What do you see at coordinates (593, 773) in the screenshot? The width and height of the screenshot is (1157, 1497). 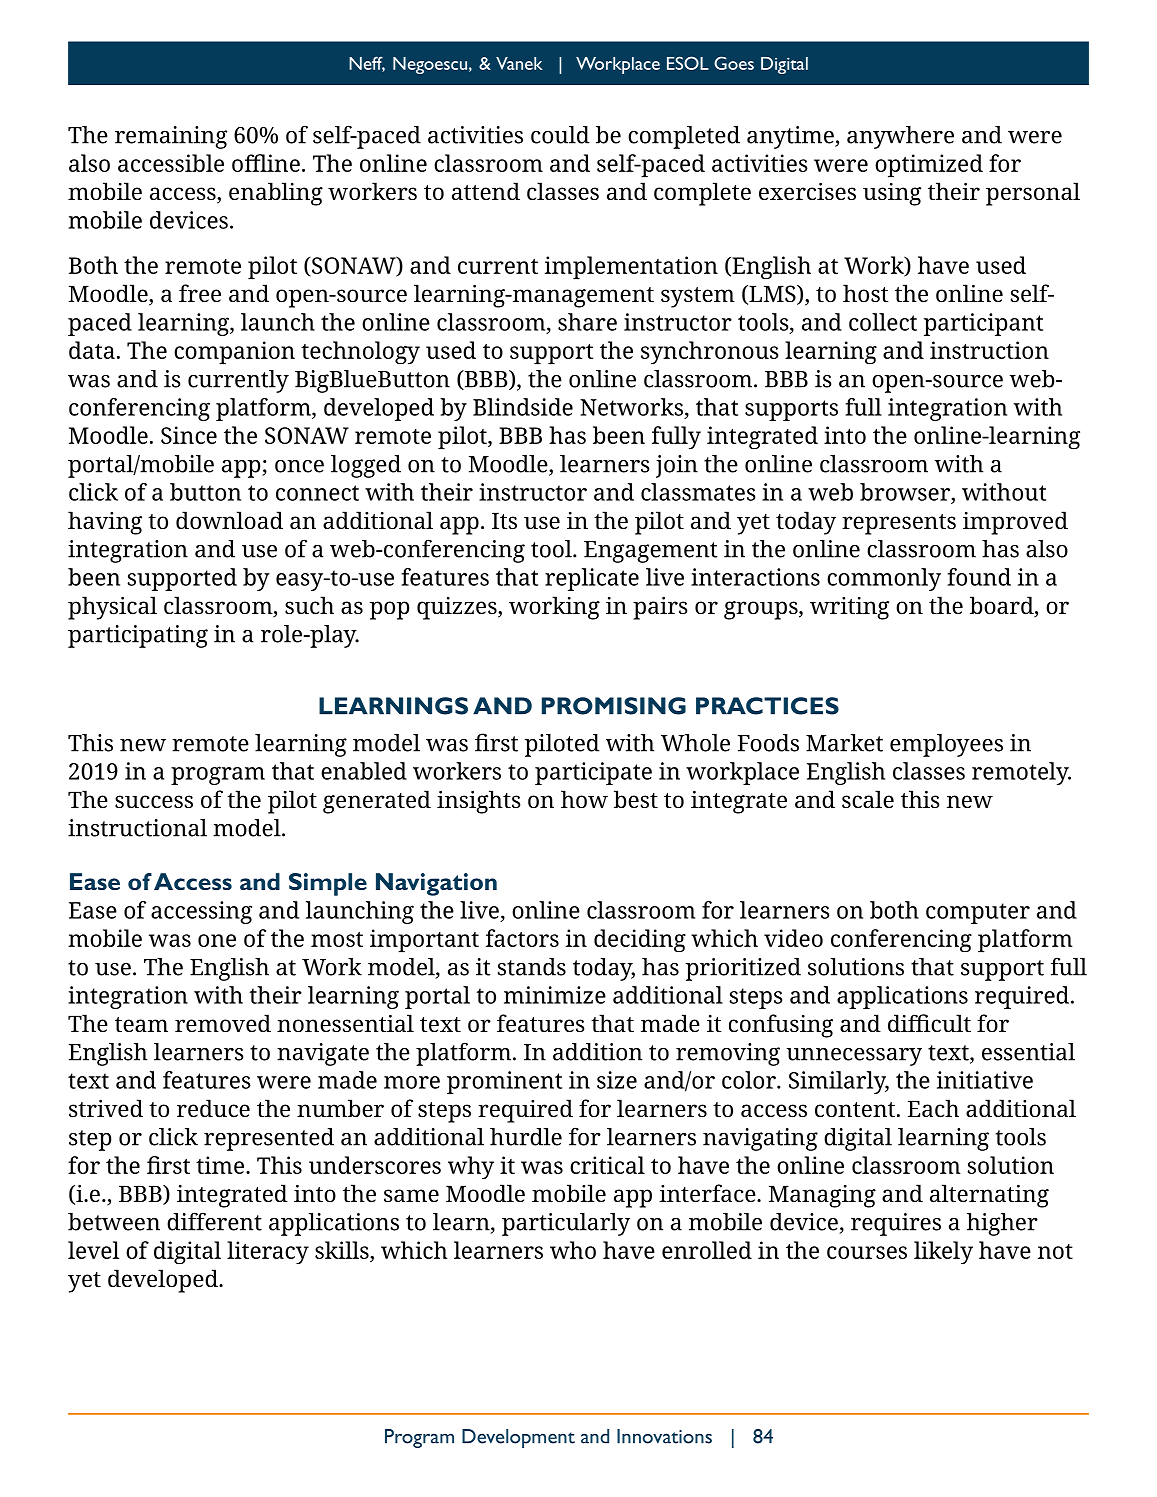 I see `participate` at bounding box center [593, 773].
